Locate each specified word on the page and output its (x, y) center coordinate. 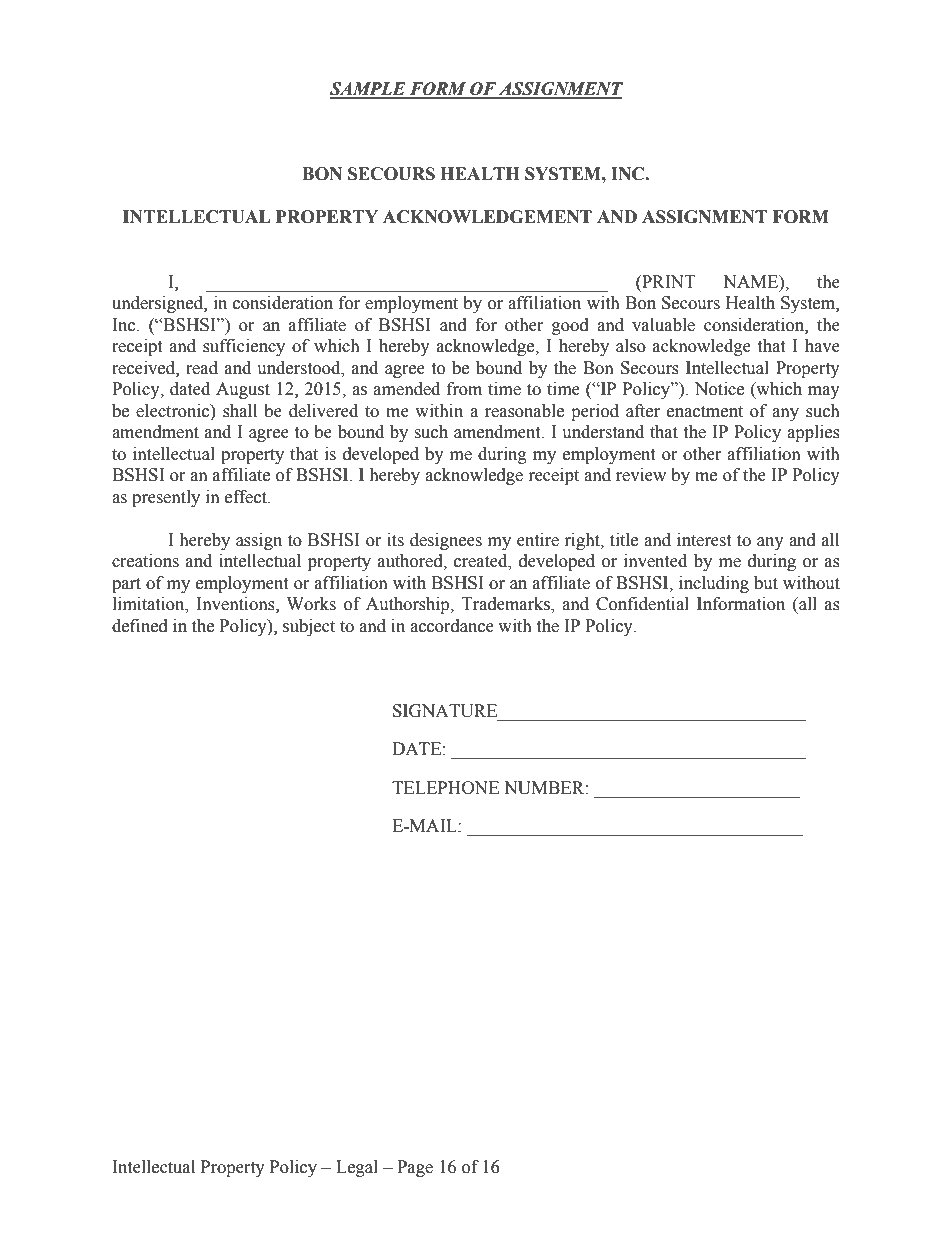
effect (247, 497)
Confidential (642, 604)
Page (415, 1168)
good (570, 326)
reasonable (524, 411)
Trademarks (507, 605)
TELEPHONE (445, 788)
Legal (357, 1168)
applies (813, 433)
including (714, 584)
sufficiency (244, 347)
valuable (663, 325)
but (766, 583)
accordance (452, 626)
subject (309, 627)
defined (140, 626)
